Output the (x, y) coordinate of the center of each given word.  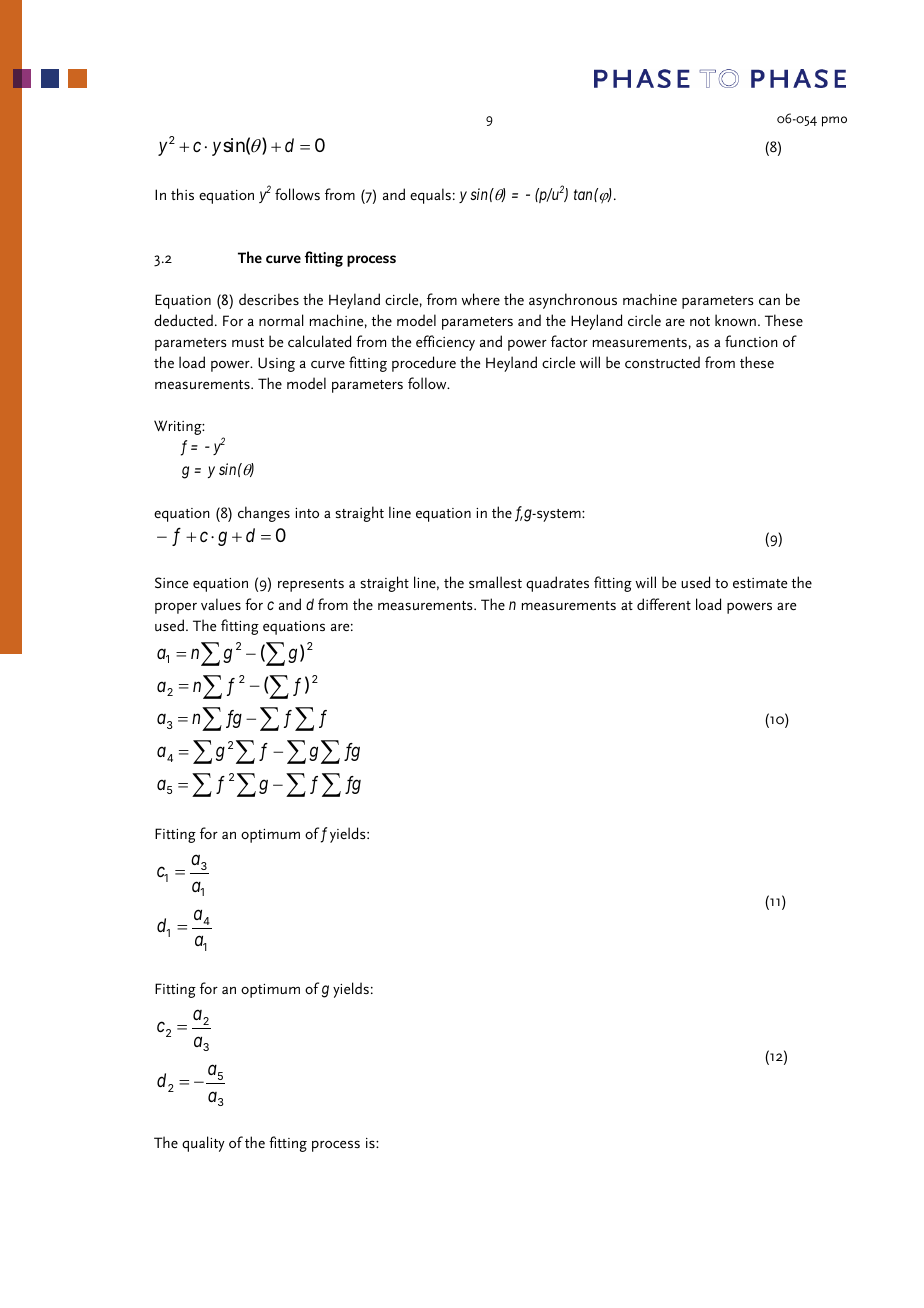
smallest (495, 582)
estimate (760, 583)
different (664, 604)
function (751, 341)
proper (176, 608)
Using (276, 364)
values (221, 604)
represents (311, 585)
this (182, 194)
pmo (834, 121)
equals (430, 196)
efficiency (445, 343)
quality (203, 1144)
